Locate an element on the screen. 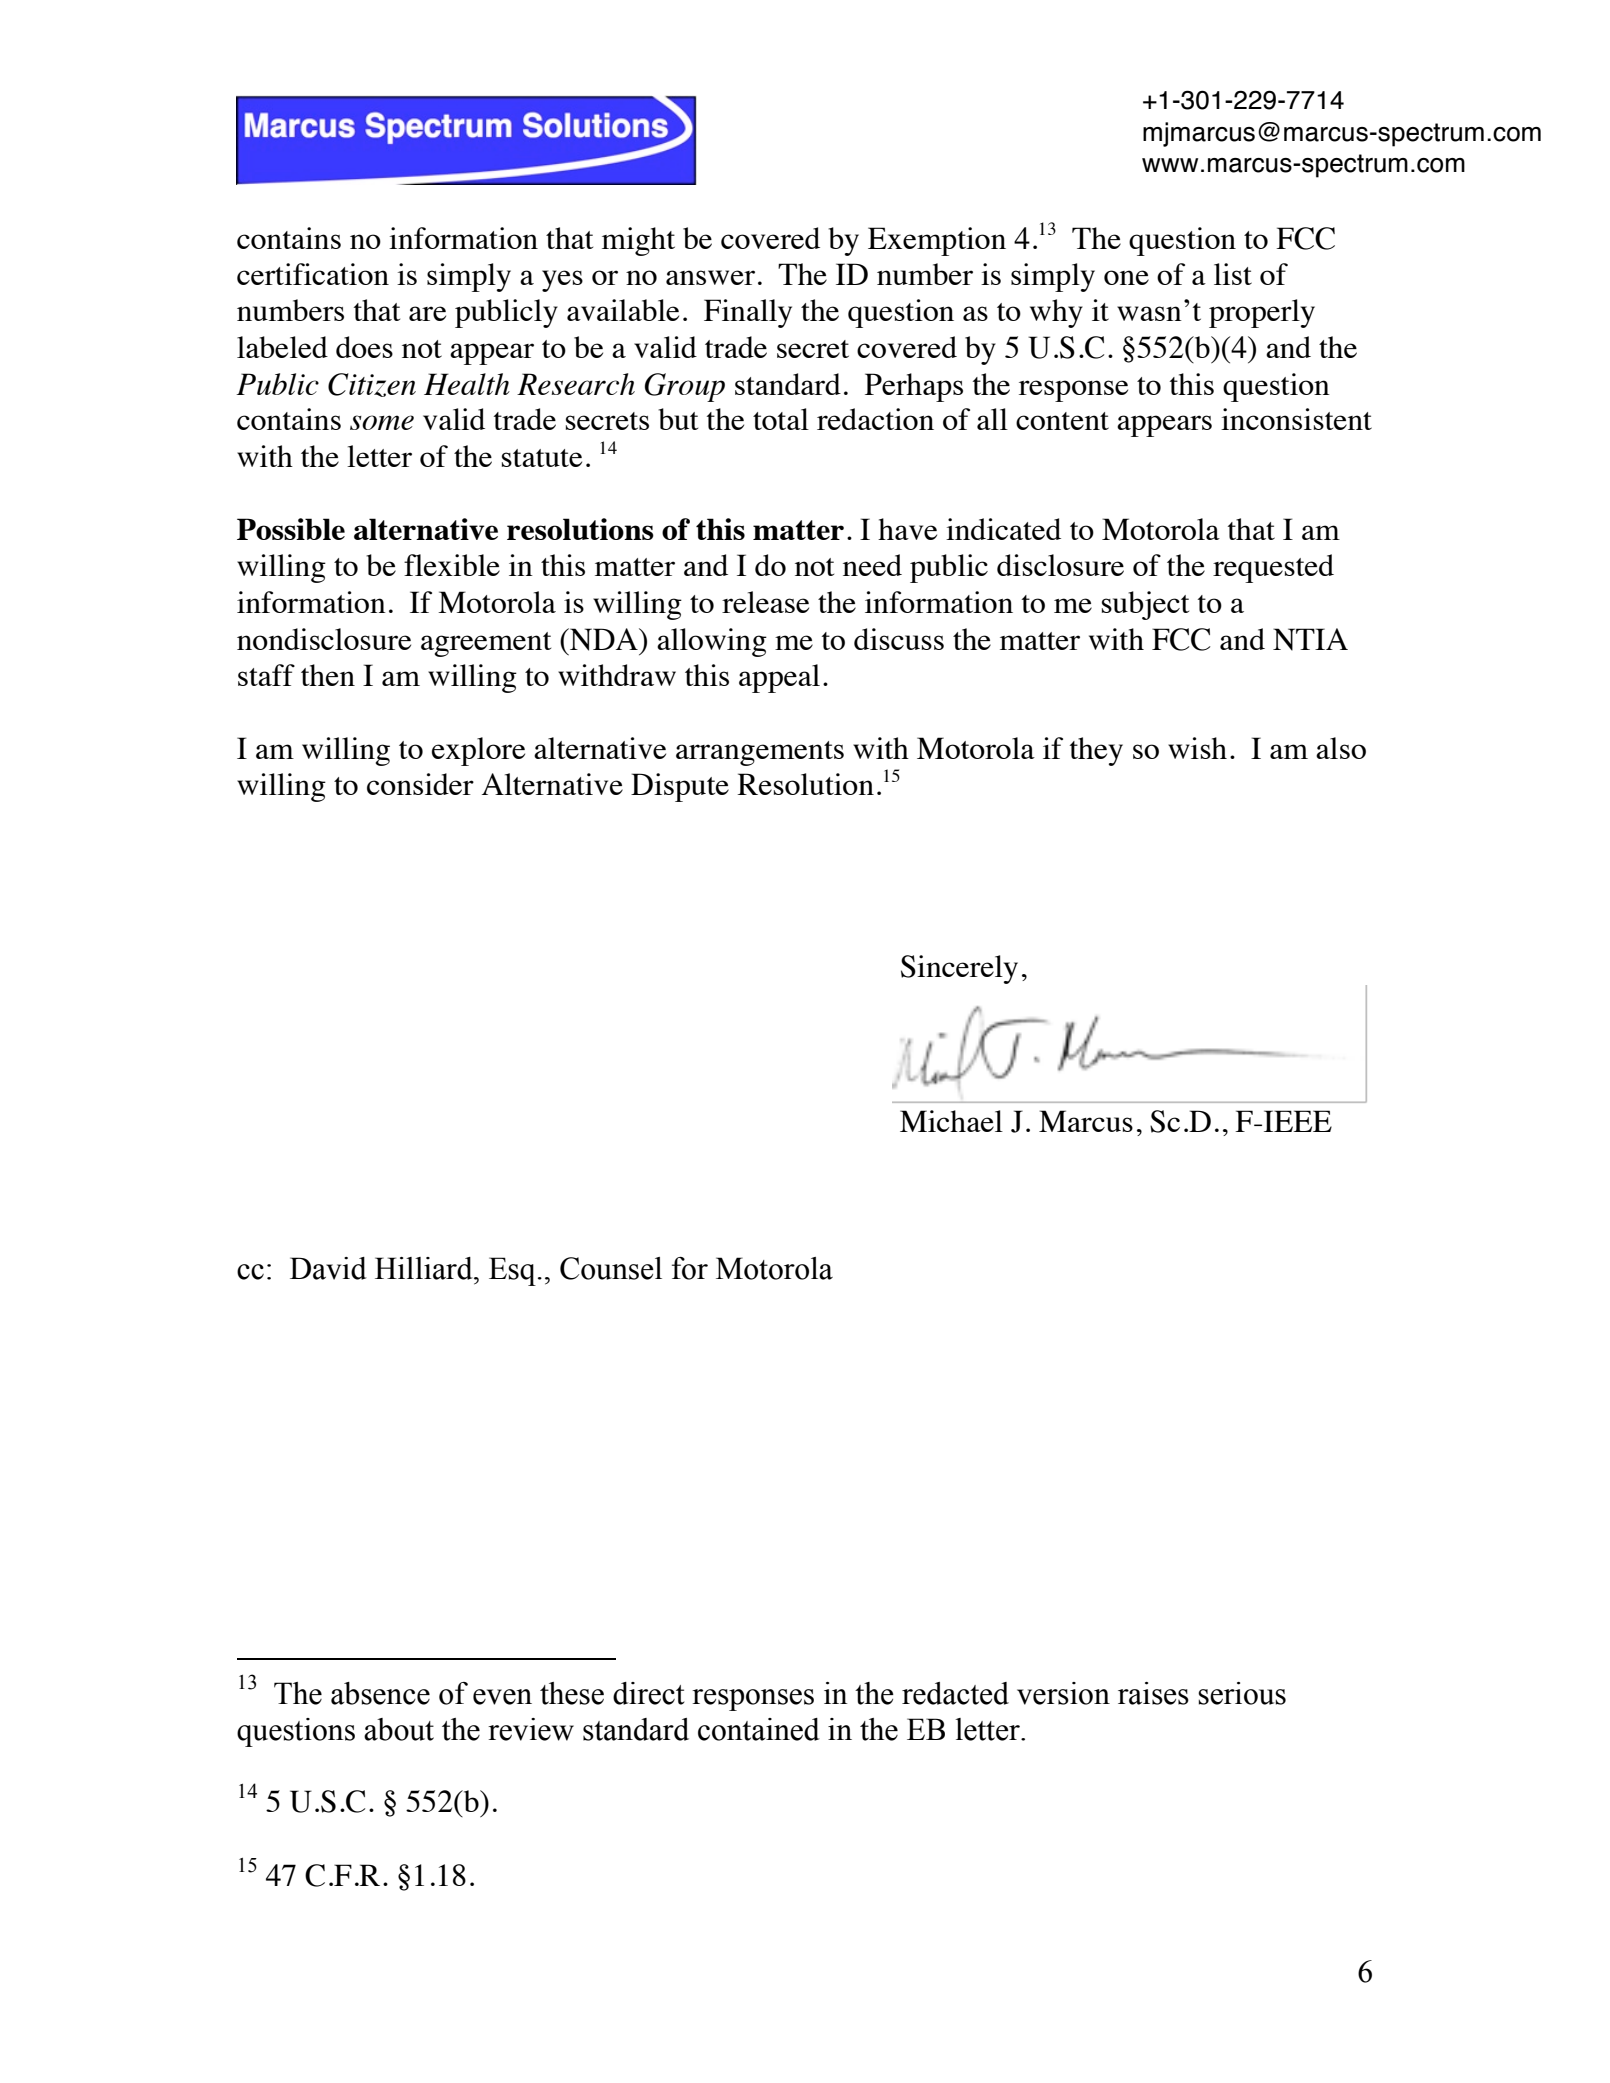 The height and width of the screenshot is (2083, 1610). arrangements is located at coordinates (760, 753).
